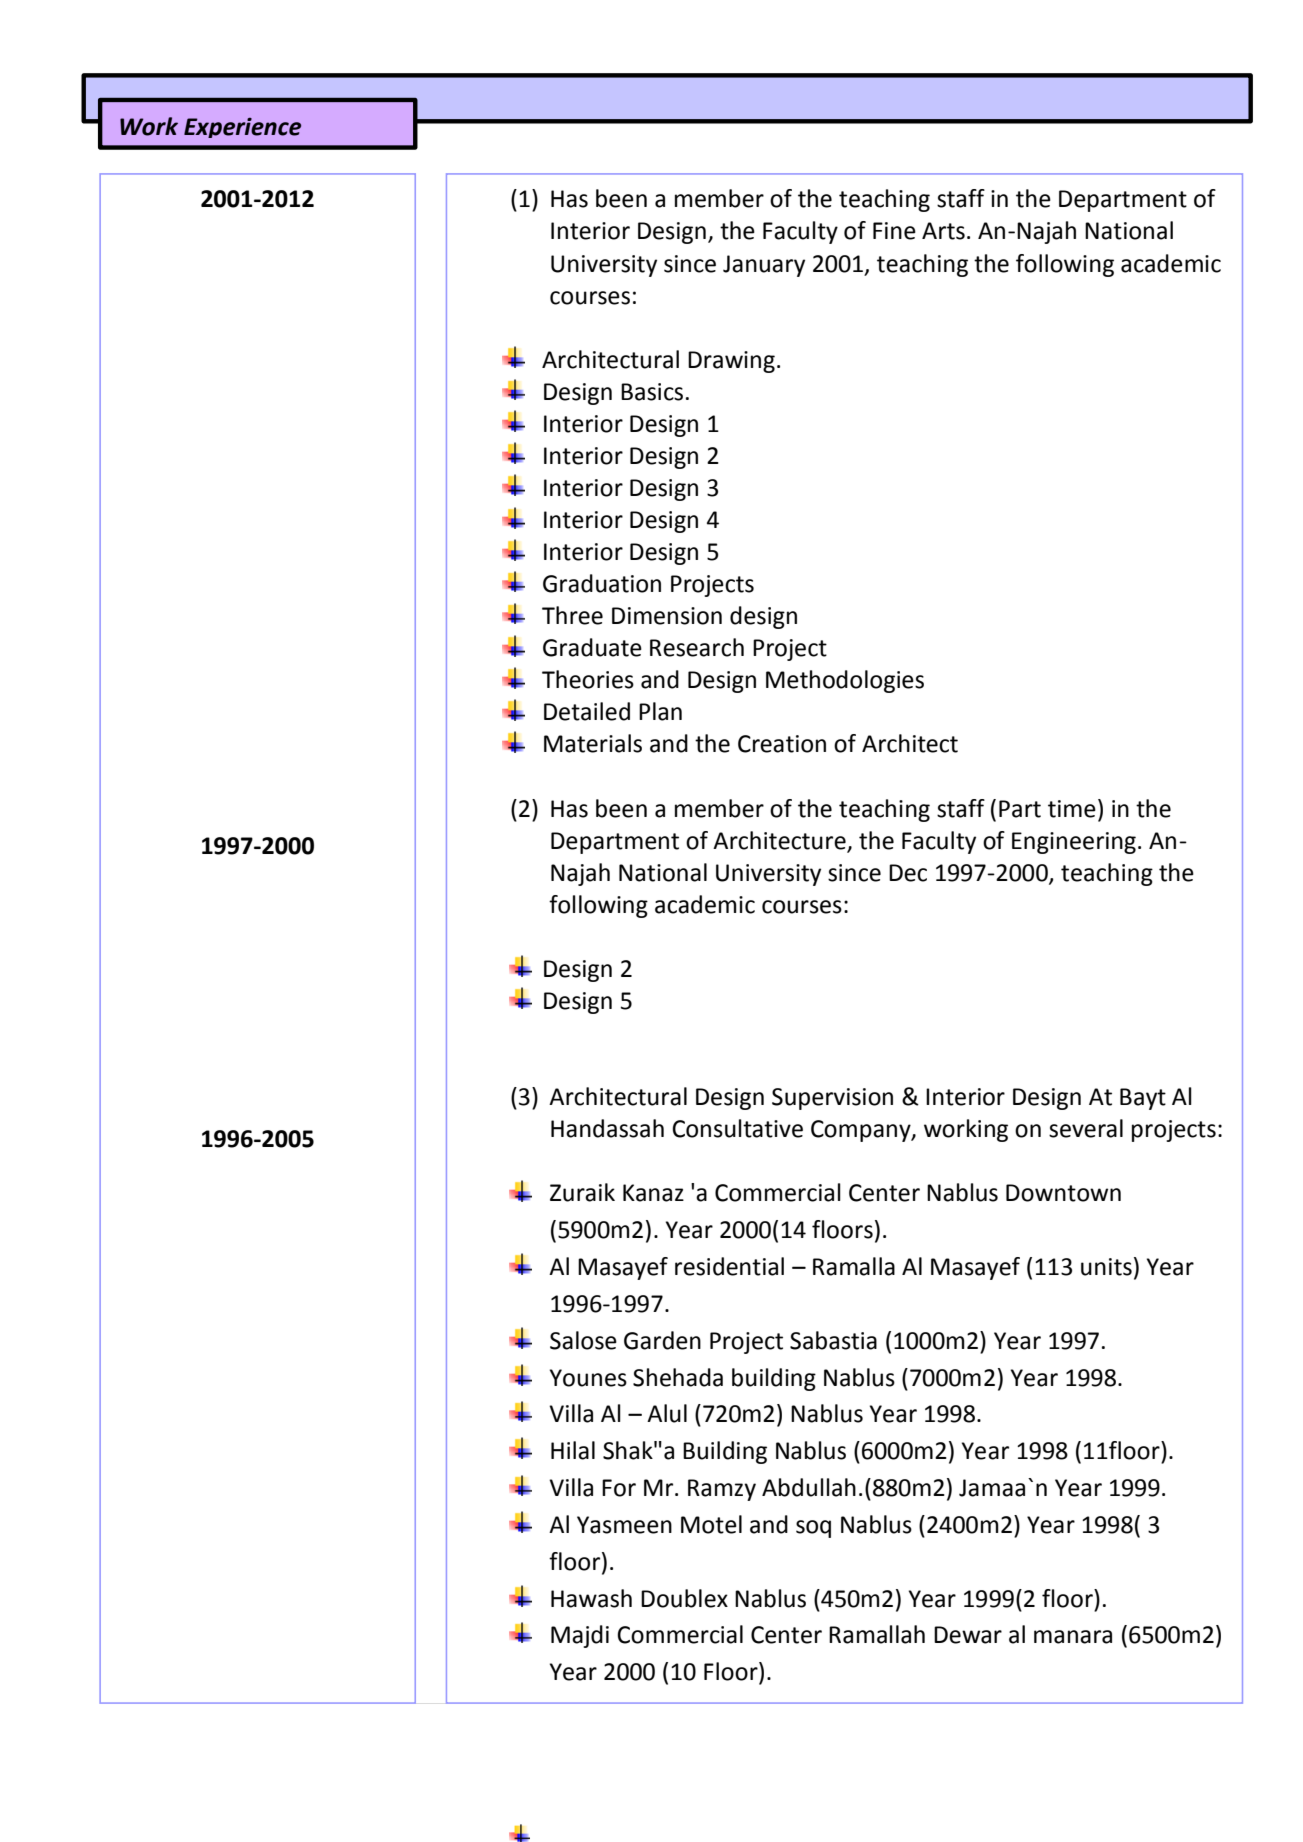 Image resolution: width=1303 pixels, height=1842 pixels. I want to click on Consultative, so click(737, 1128).
